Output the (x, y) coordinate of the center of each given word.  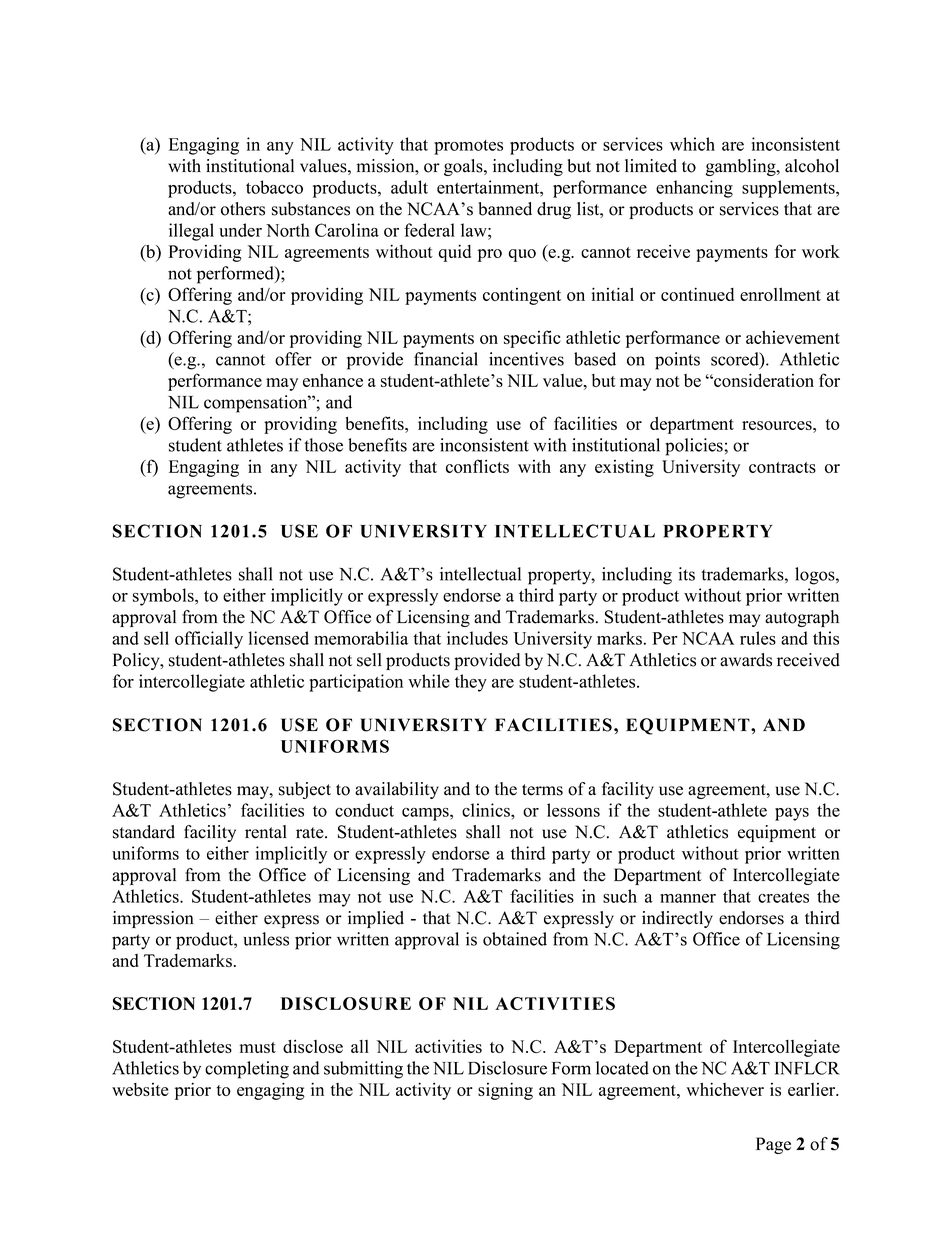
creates (783, 897)
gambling (742, 167)
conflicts (477, 466)
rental (266, 832)
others (243, 209)
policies (695, 447)
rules (758, 638)
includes (477, 638)
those (324, 445)
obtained (515, 939)
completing (247, 1070)
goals (464, 167)
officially (209, 640)
